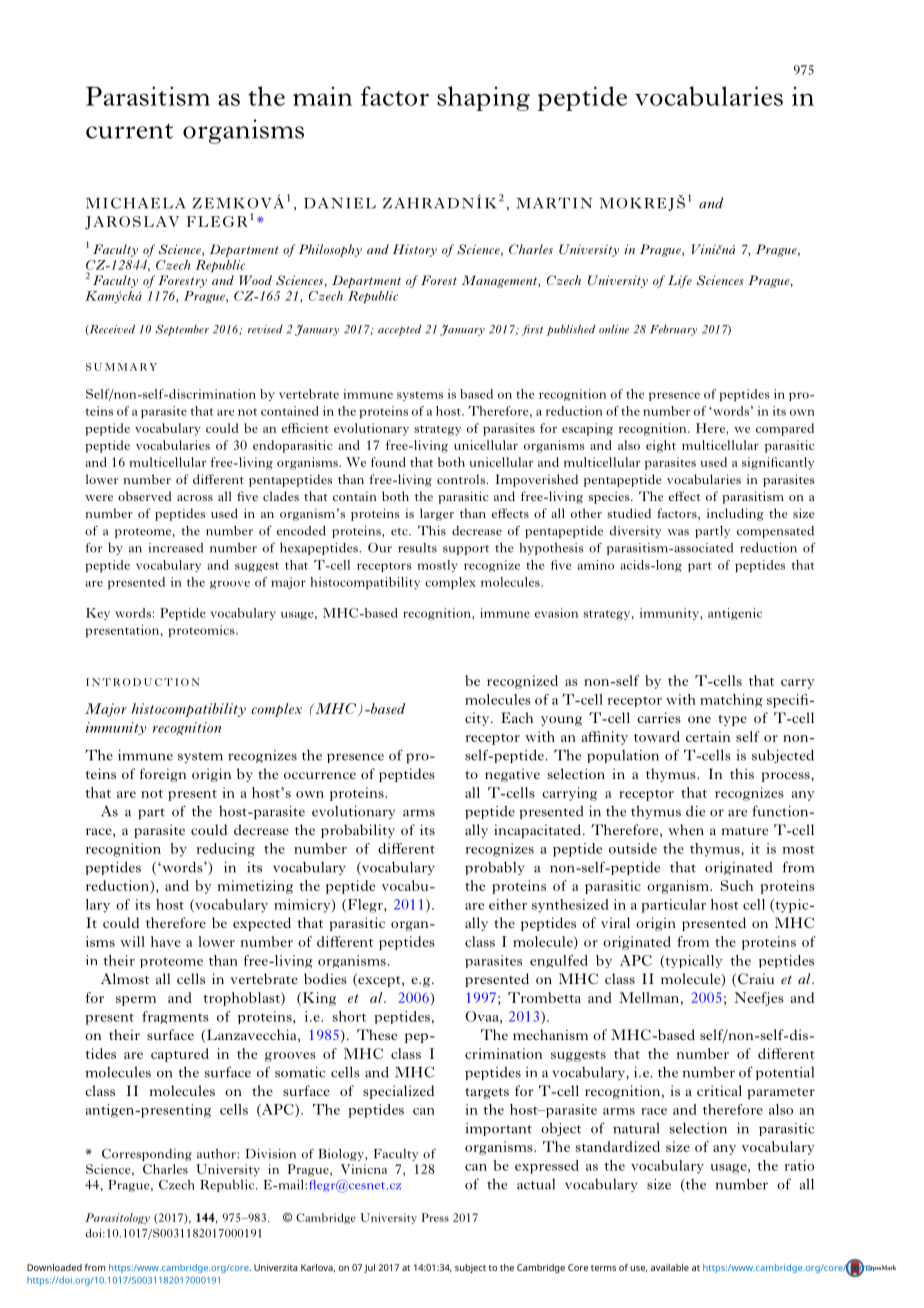  Describe the element at coordinates (129, 131) in the screenshot. I see `current` at that location.
